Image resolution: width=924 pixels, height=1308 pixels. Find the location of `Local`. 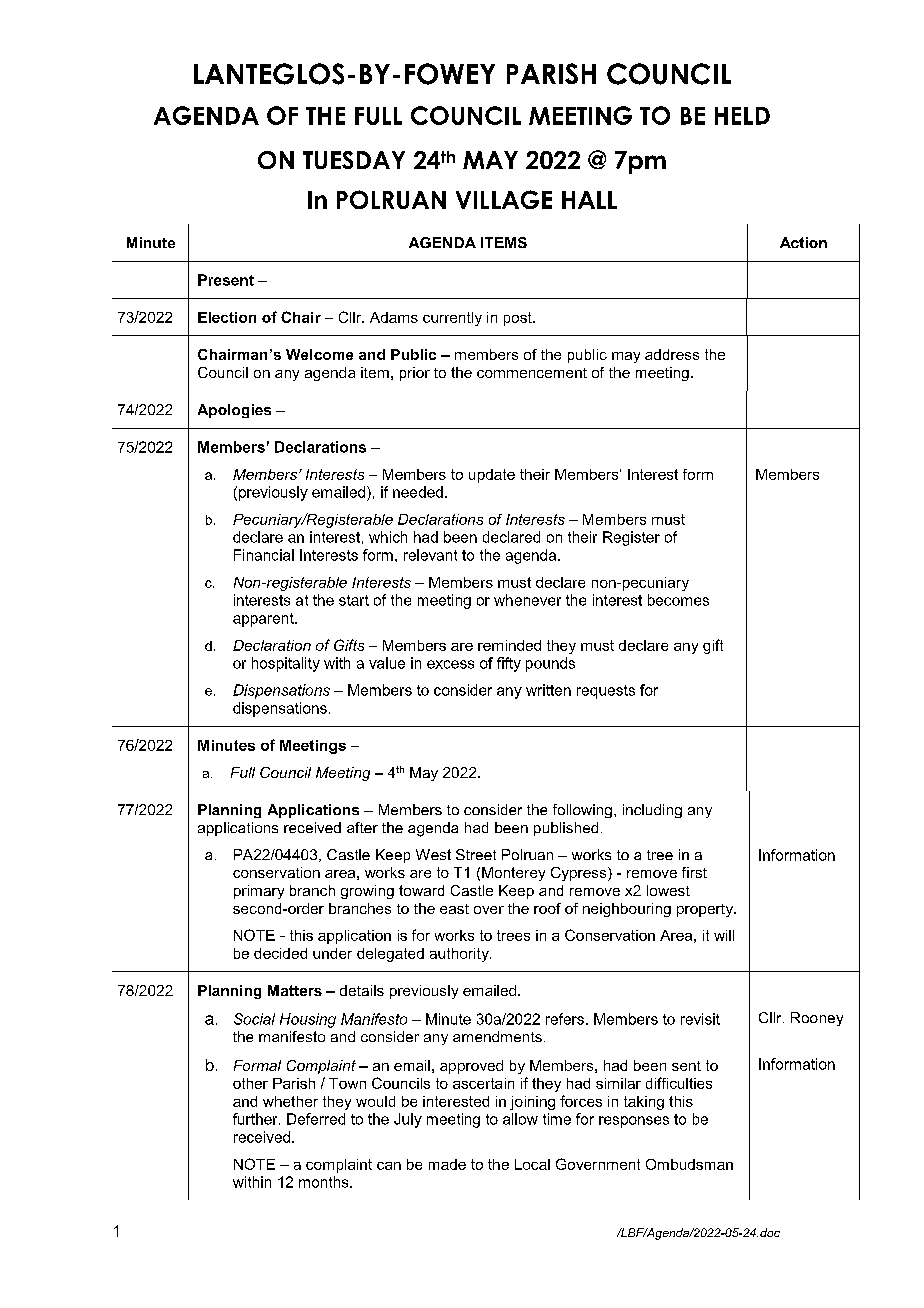

Local is located at coordinates (532, 1164).
